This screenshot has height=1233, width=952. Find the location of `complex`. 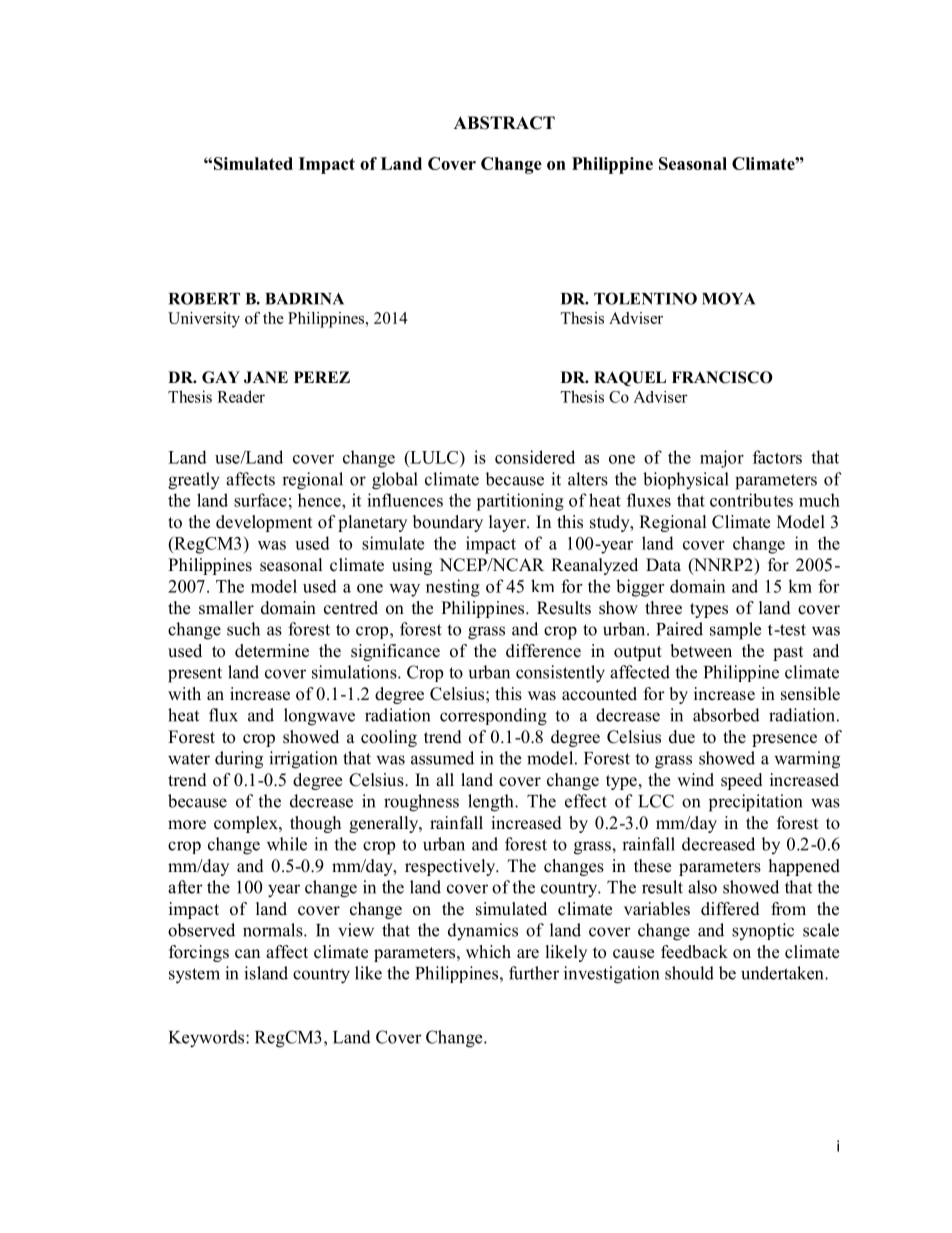

complex is located at coordinates (247, 824).
